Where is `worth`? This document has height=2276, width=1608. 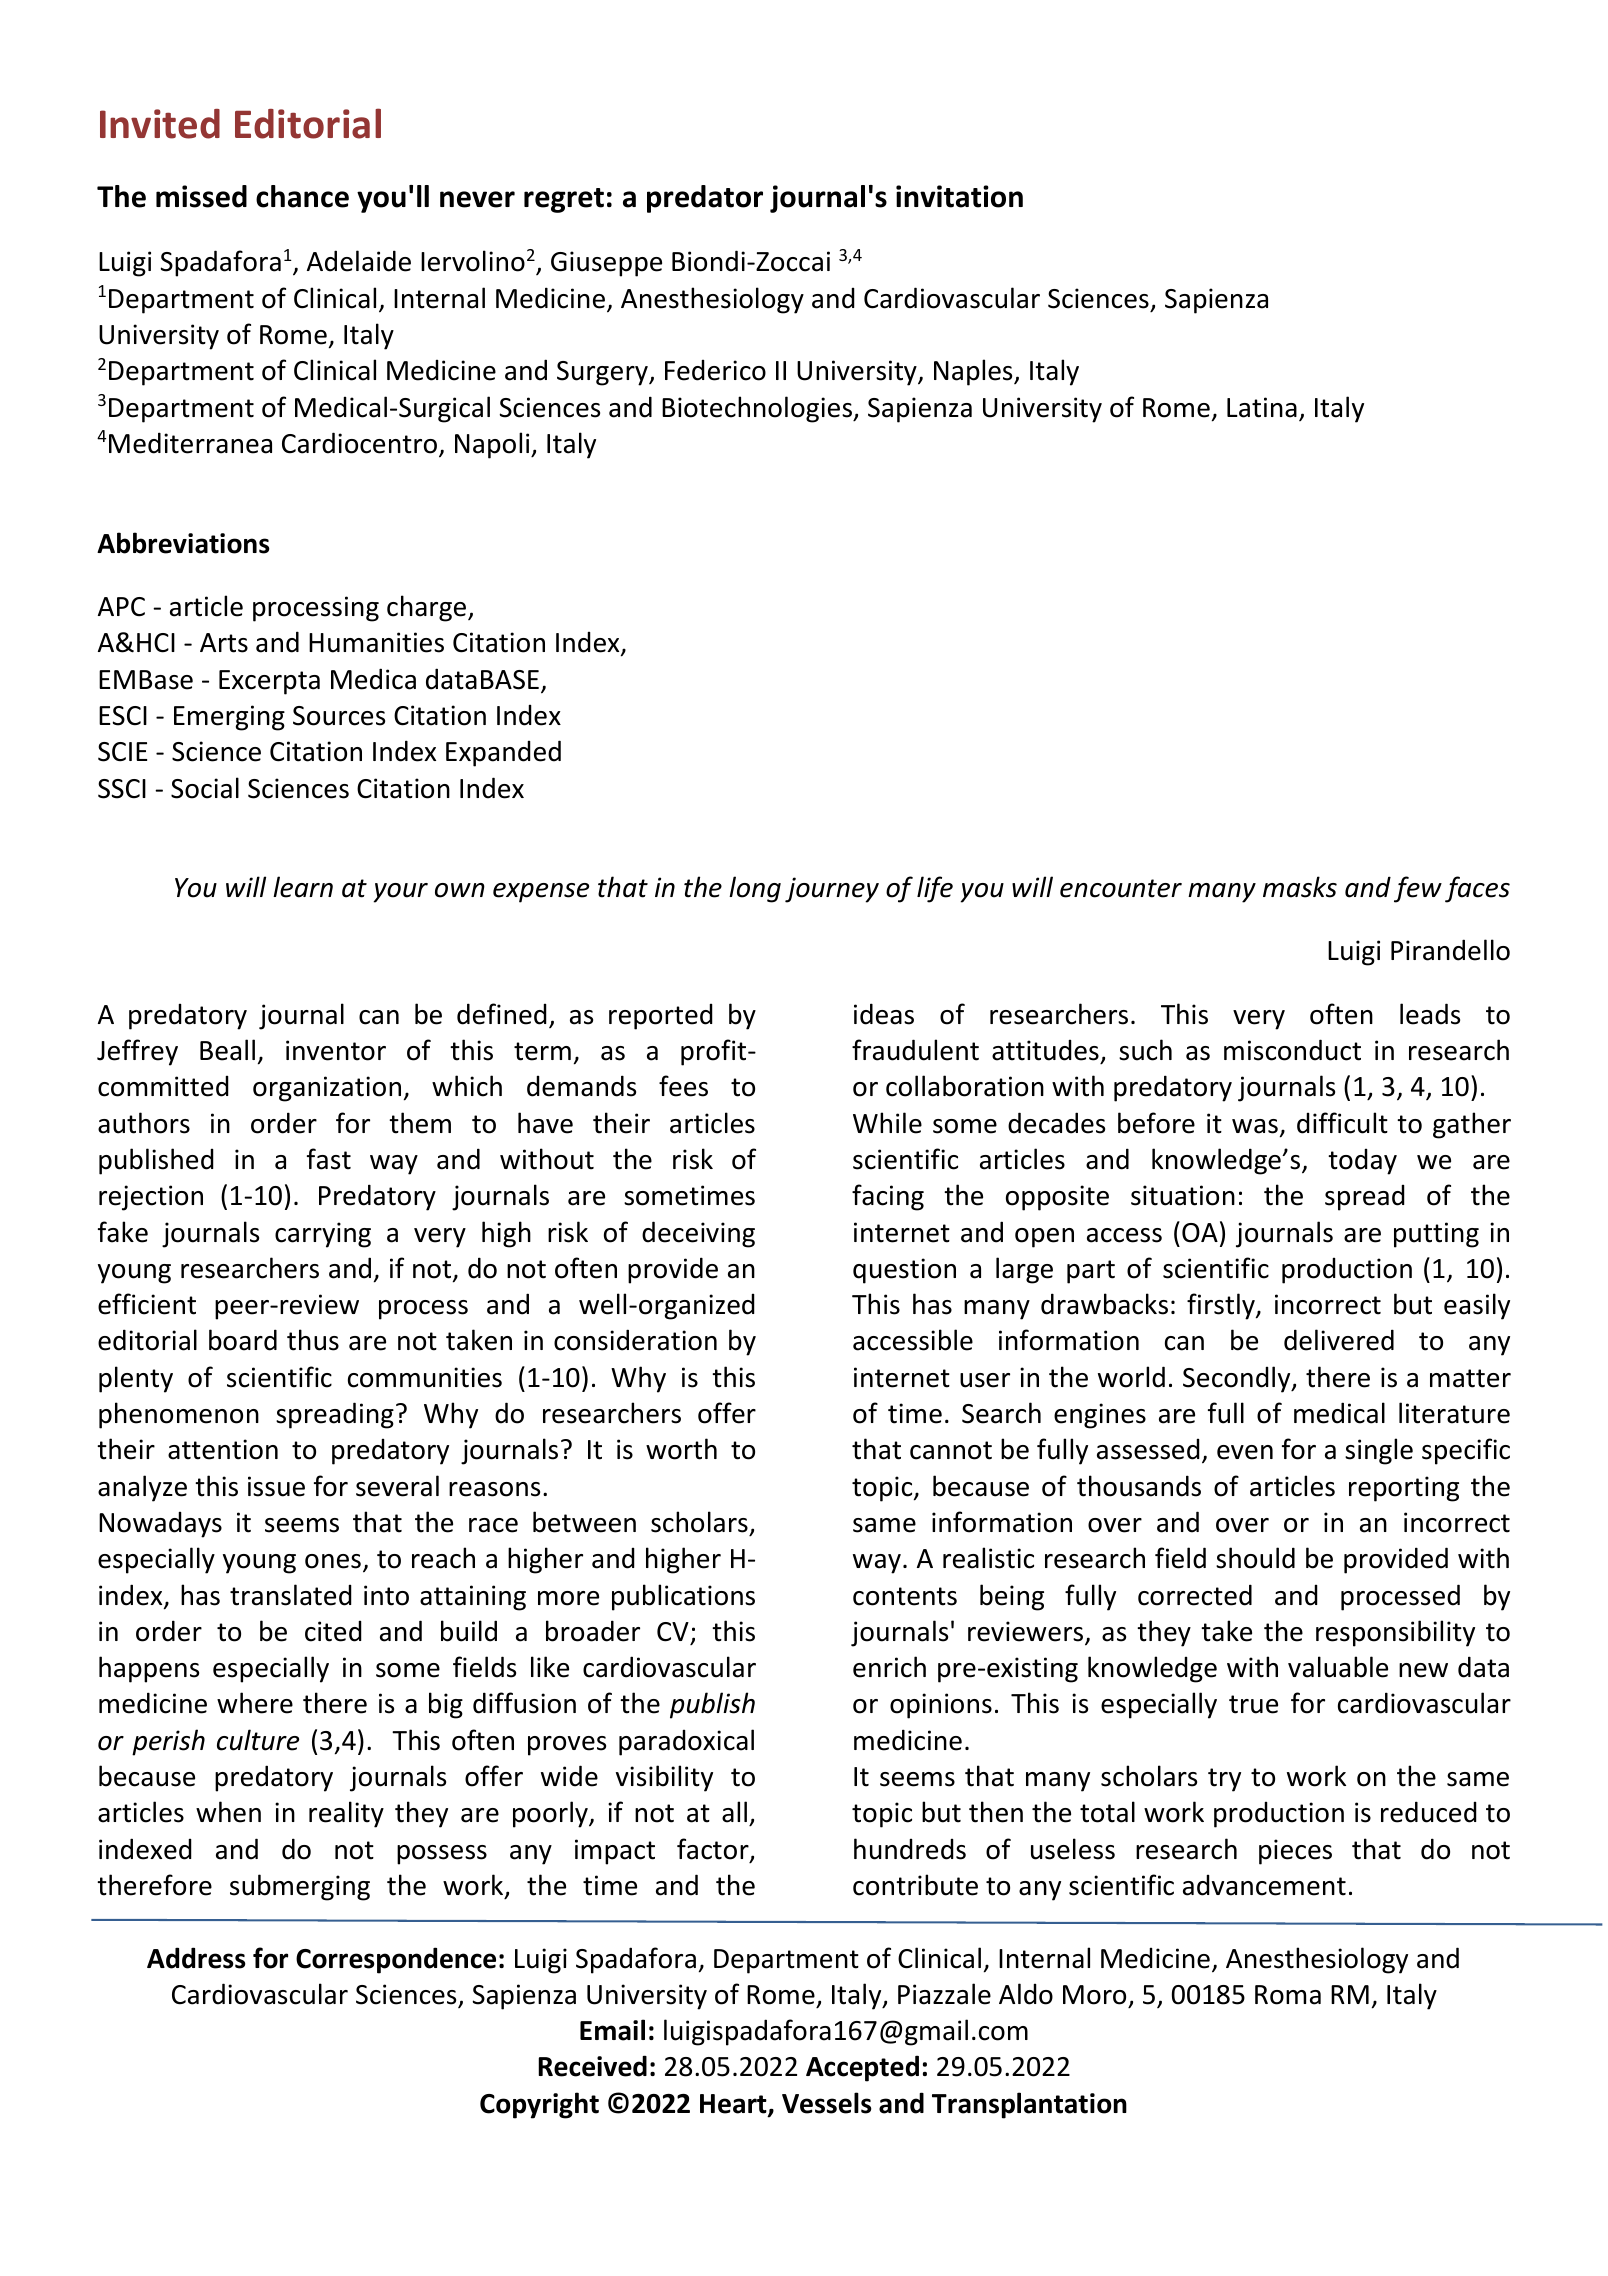
worth is located at coordinates (681, 1449).
